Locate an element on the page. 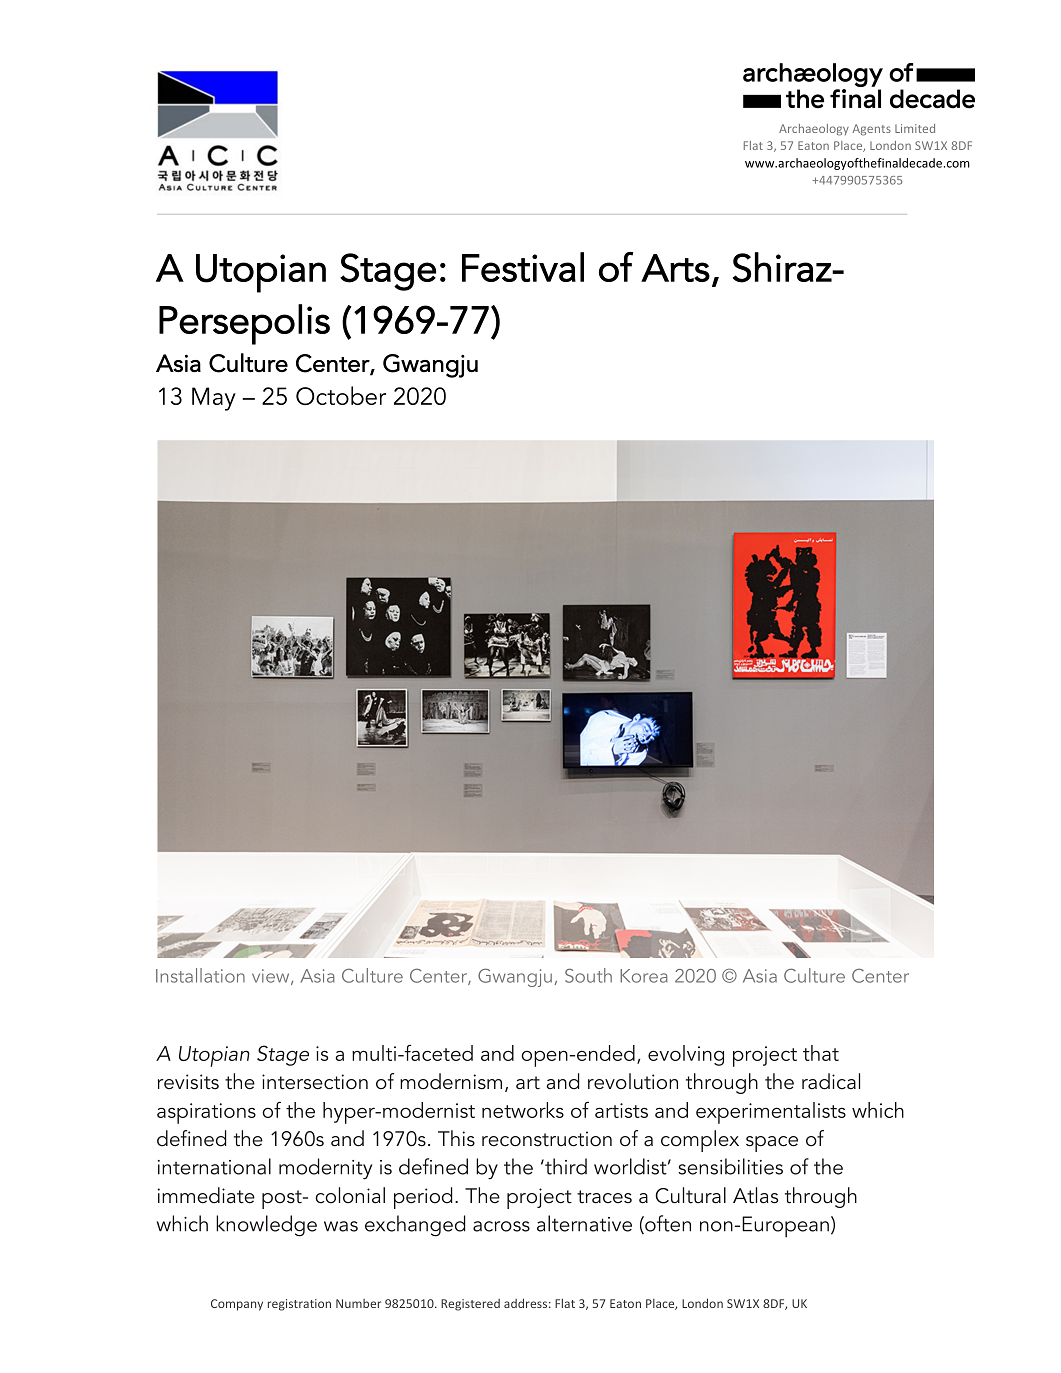 This document has width=1061, height=1373. alternative is located at coordinates (584, 1223).
